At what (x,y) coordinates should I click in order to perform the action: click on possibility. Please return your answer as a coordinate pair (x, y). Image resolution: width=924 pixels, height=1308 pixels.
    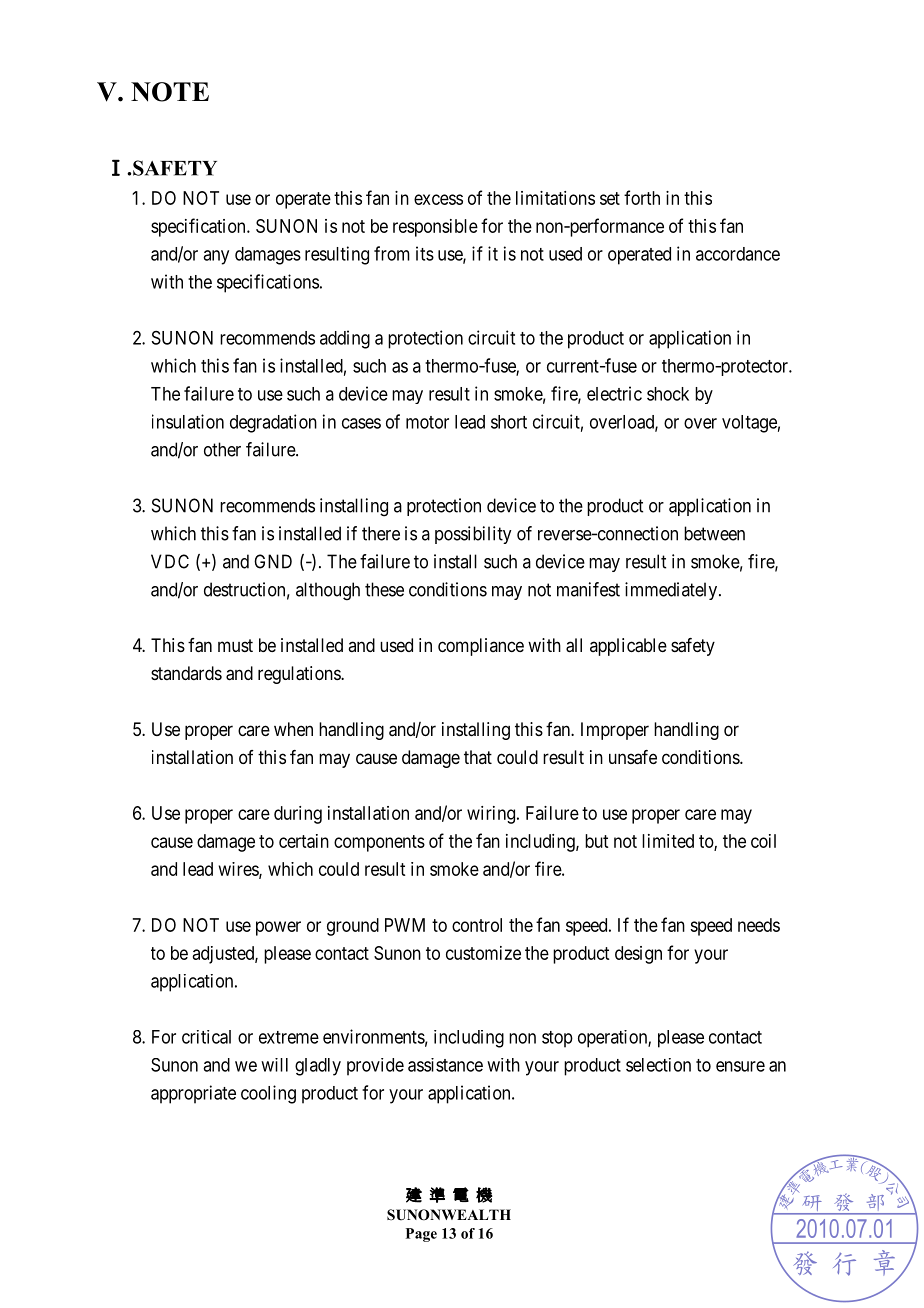
    Looking at the image, I should click on (473, 535).
